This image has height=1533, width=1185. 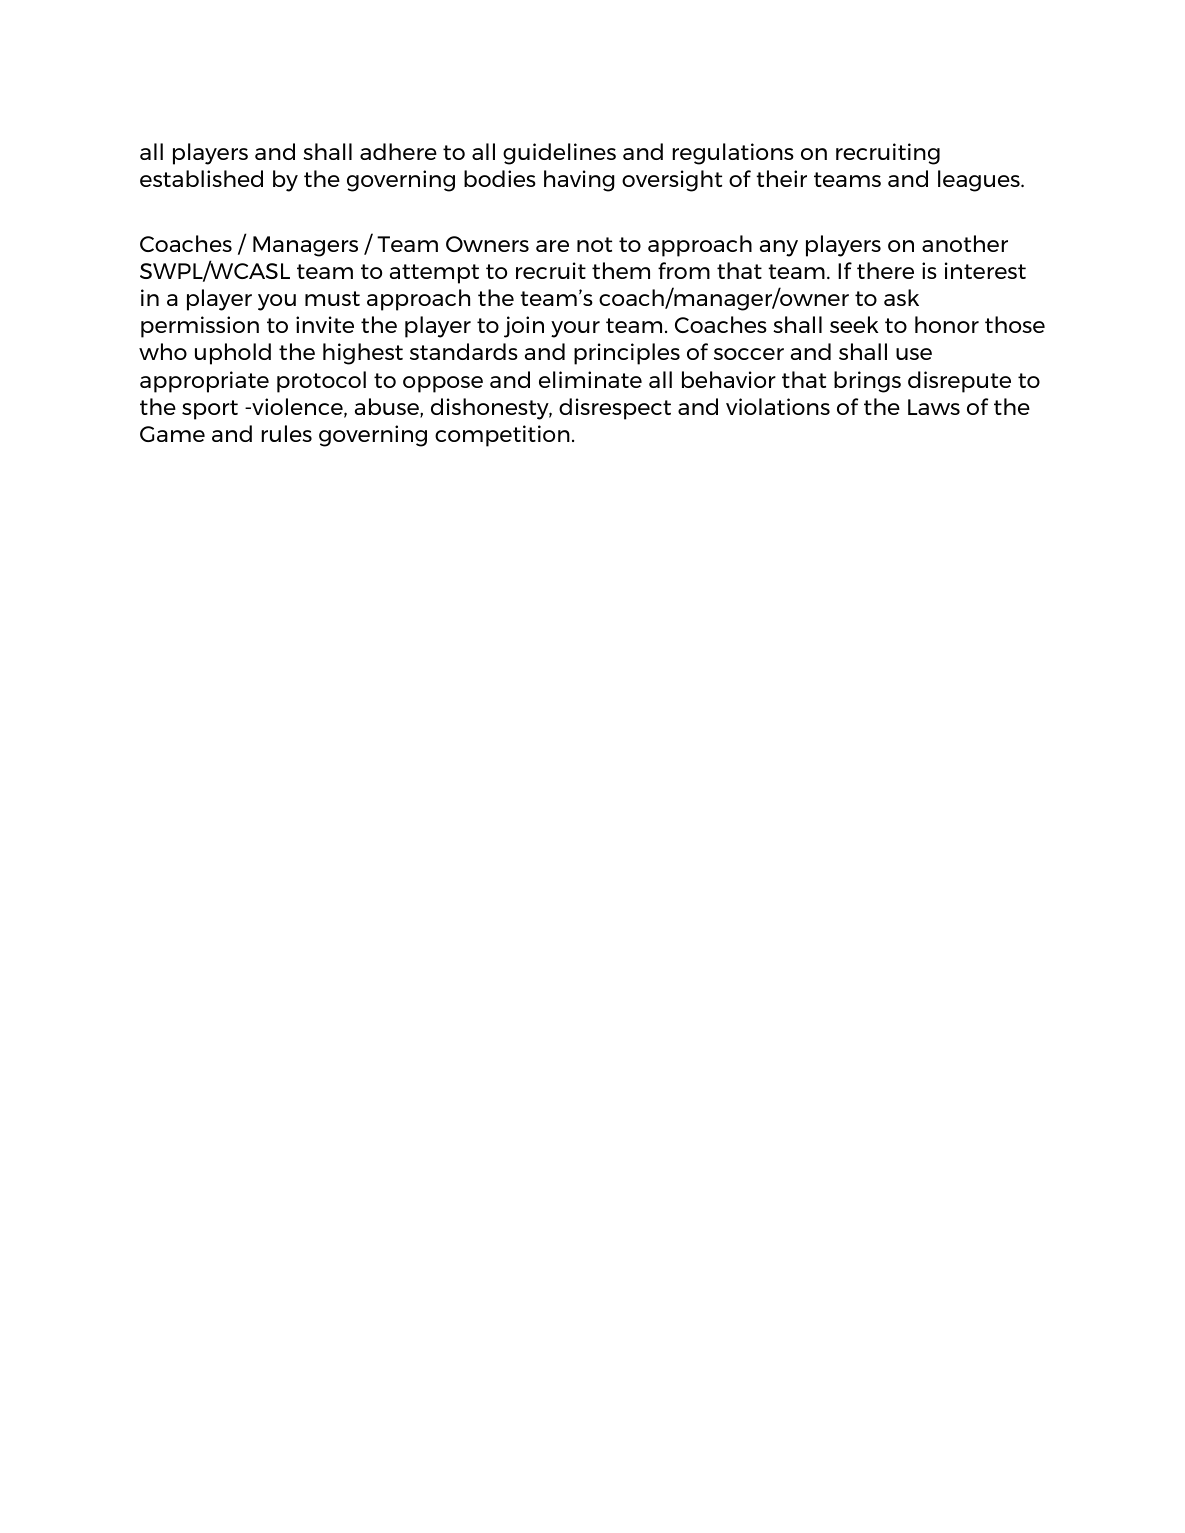 What do you see at coordinates (502, 436) in the image?
I see `competition` at bounding box center [502, 436].
